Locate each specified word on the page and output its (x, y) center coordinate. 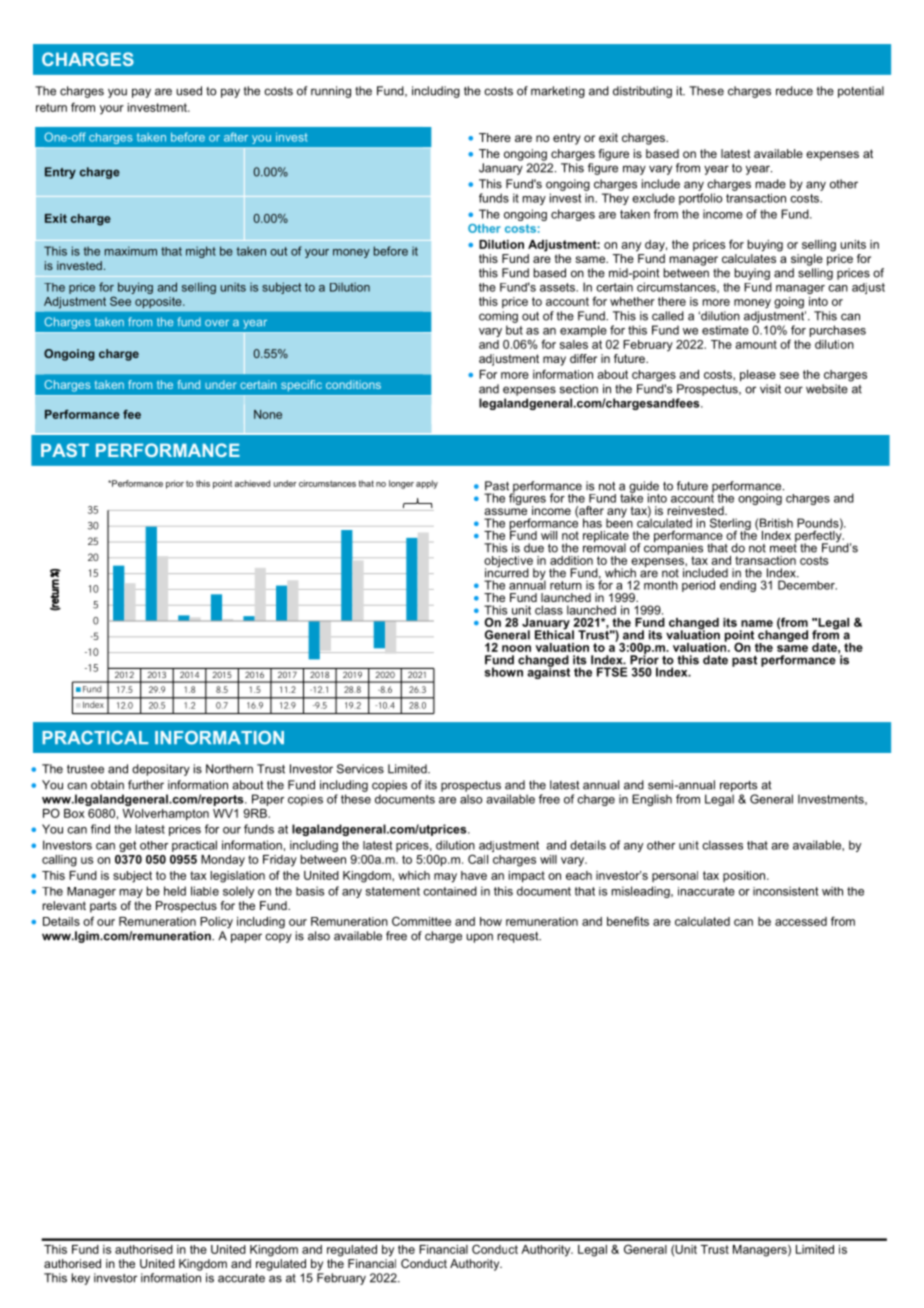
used (189, 91)
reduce (794, 91)
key (81, 1279)
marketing (558, 92)
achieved (252, 483)
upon (479, 938)
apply (427, 484)
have (474, 875)
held (175, 891)
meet (783, 547)
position (745, 876)
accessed (801, 921)
